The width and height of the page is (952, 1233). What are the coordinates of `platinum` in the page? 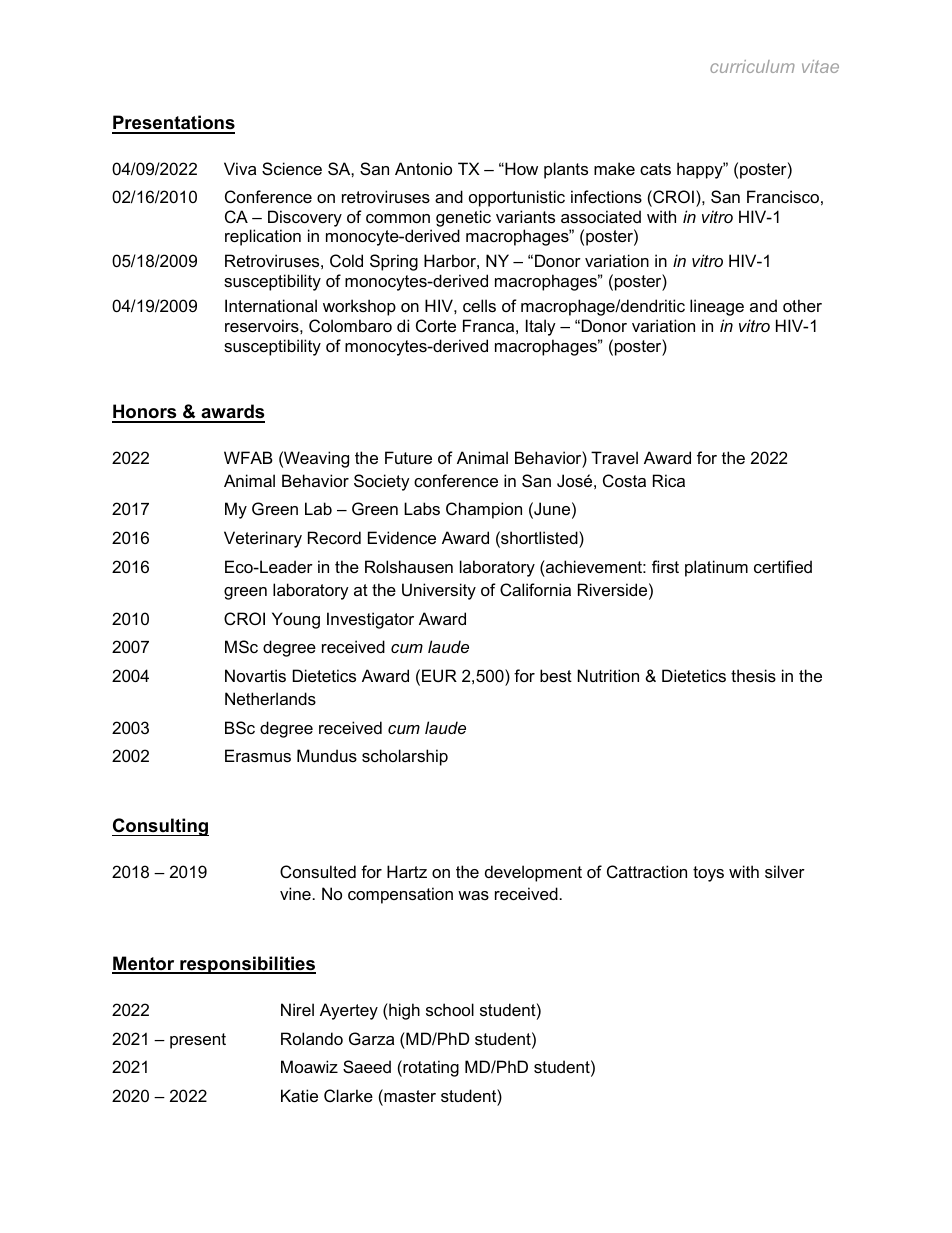 It's located at (716, 568).
